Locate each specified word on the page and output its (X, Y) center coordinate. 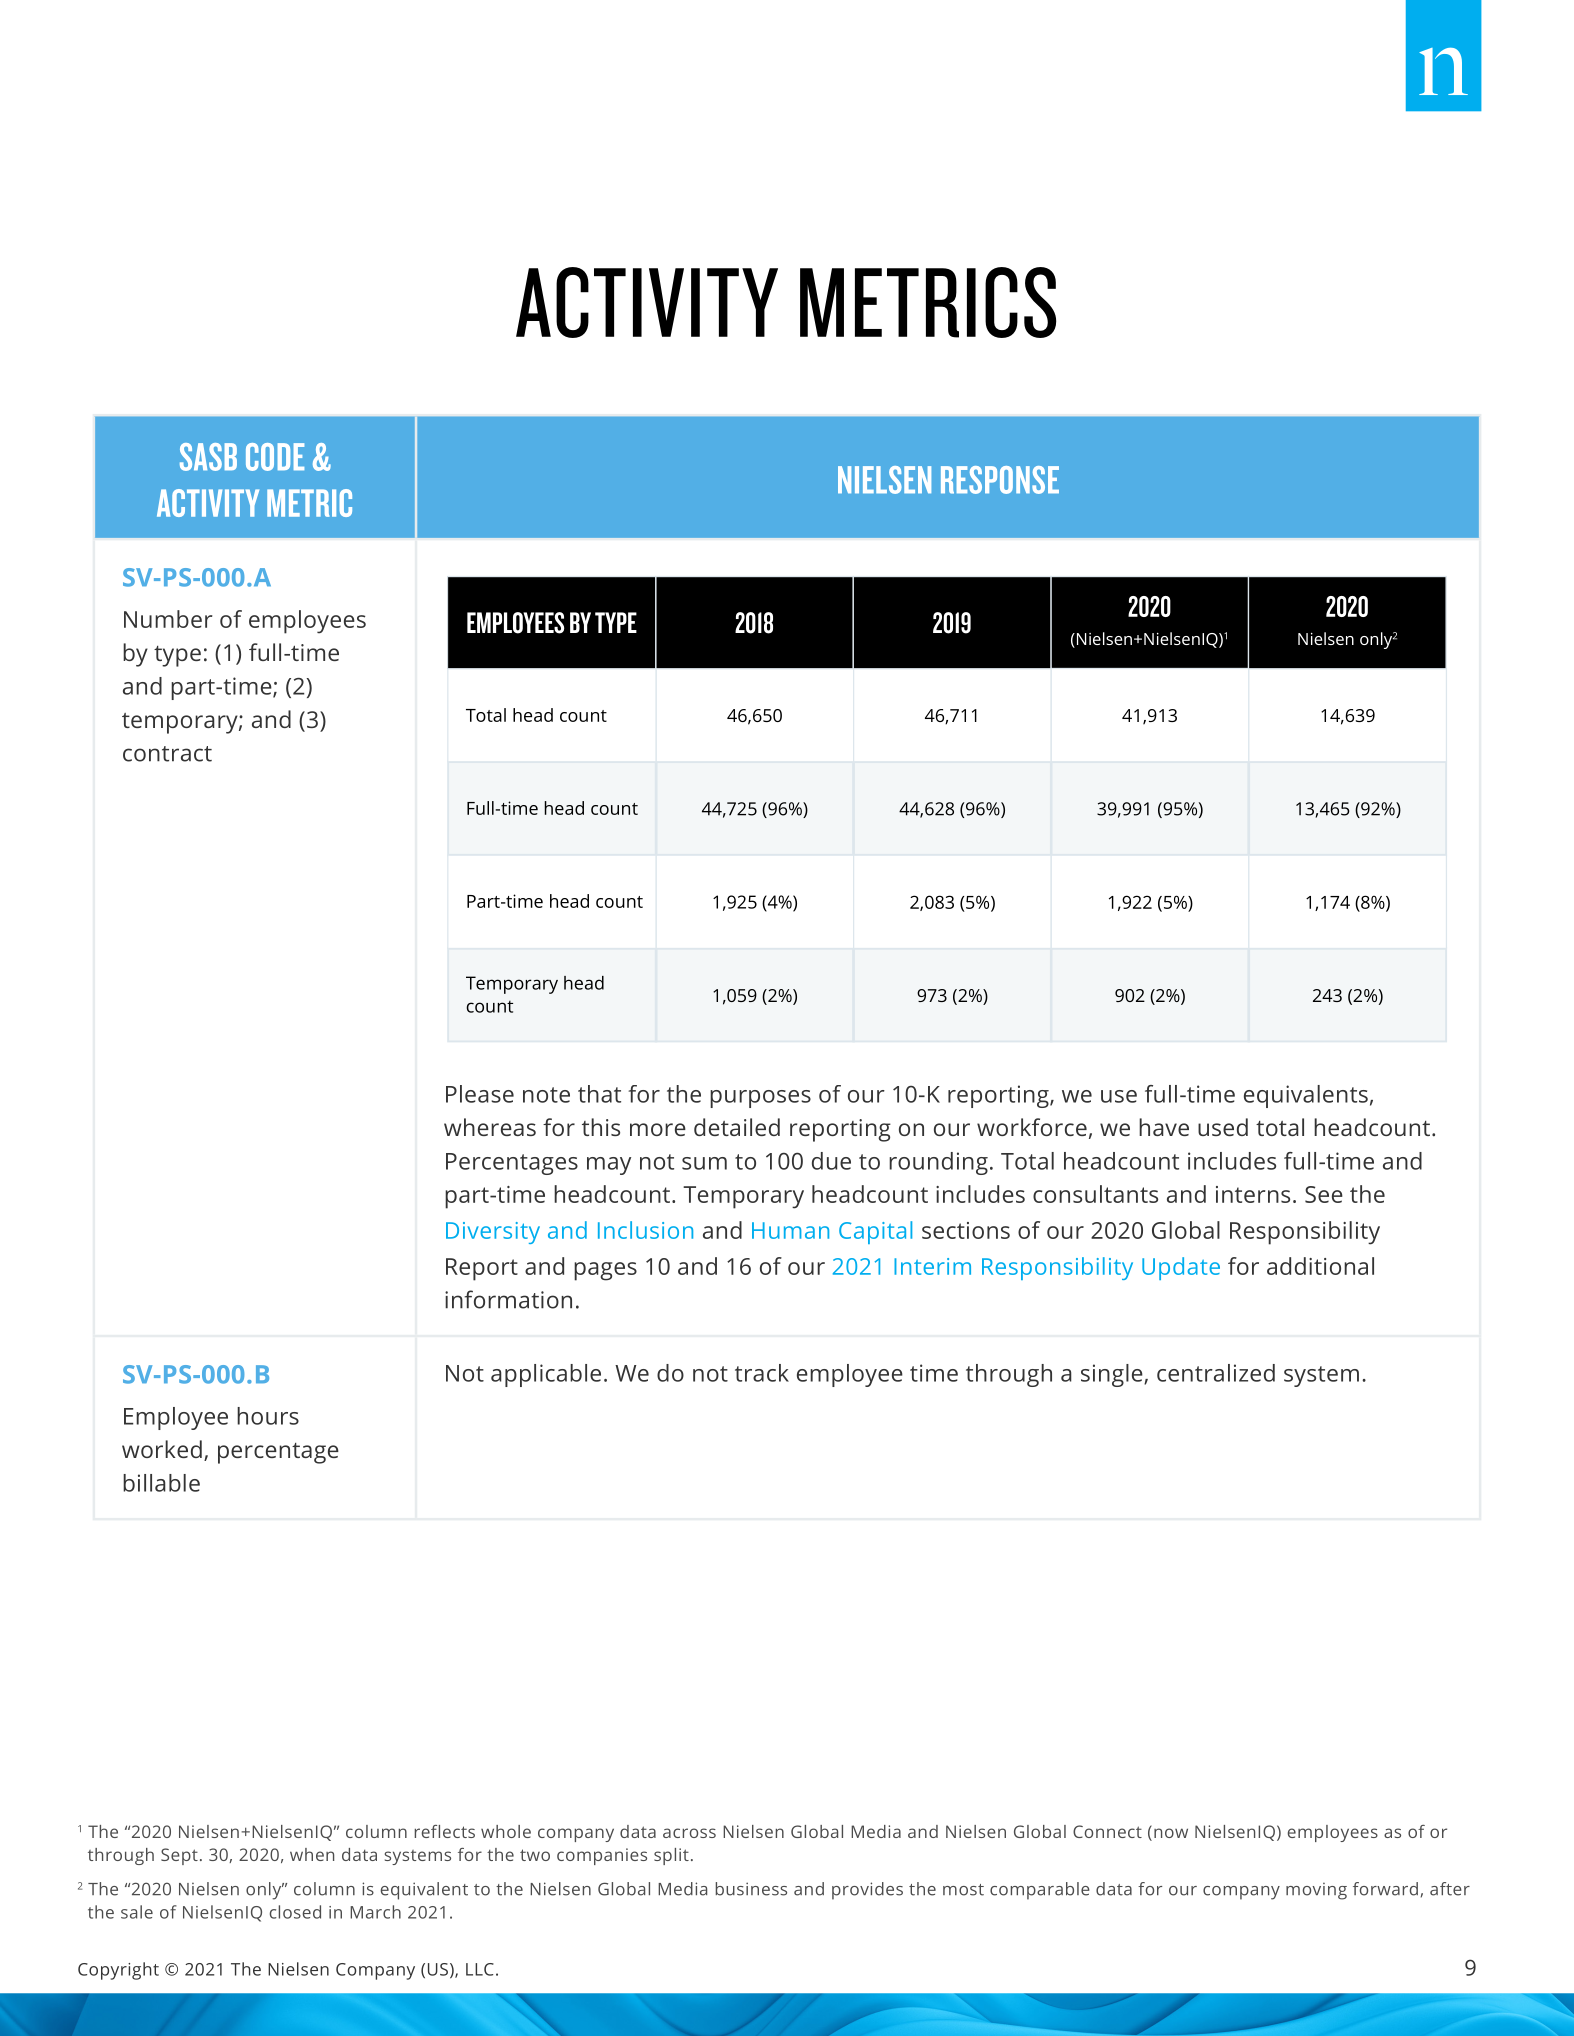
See (1324, 1194)
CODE (275, 457)
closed (295, 1912)
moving (1316, 1891)
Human (790, 1230)
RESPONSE (1000, 480)
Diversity (493, 1233)
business (751, 1889)
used (1223, 1127)
